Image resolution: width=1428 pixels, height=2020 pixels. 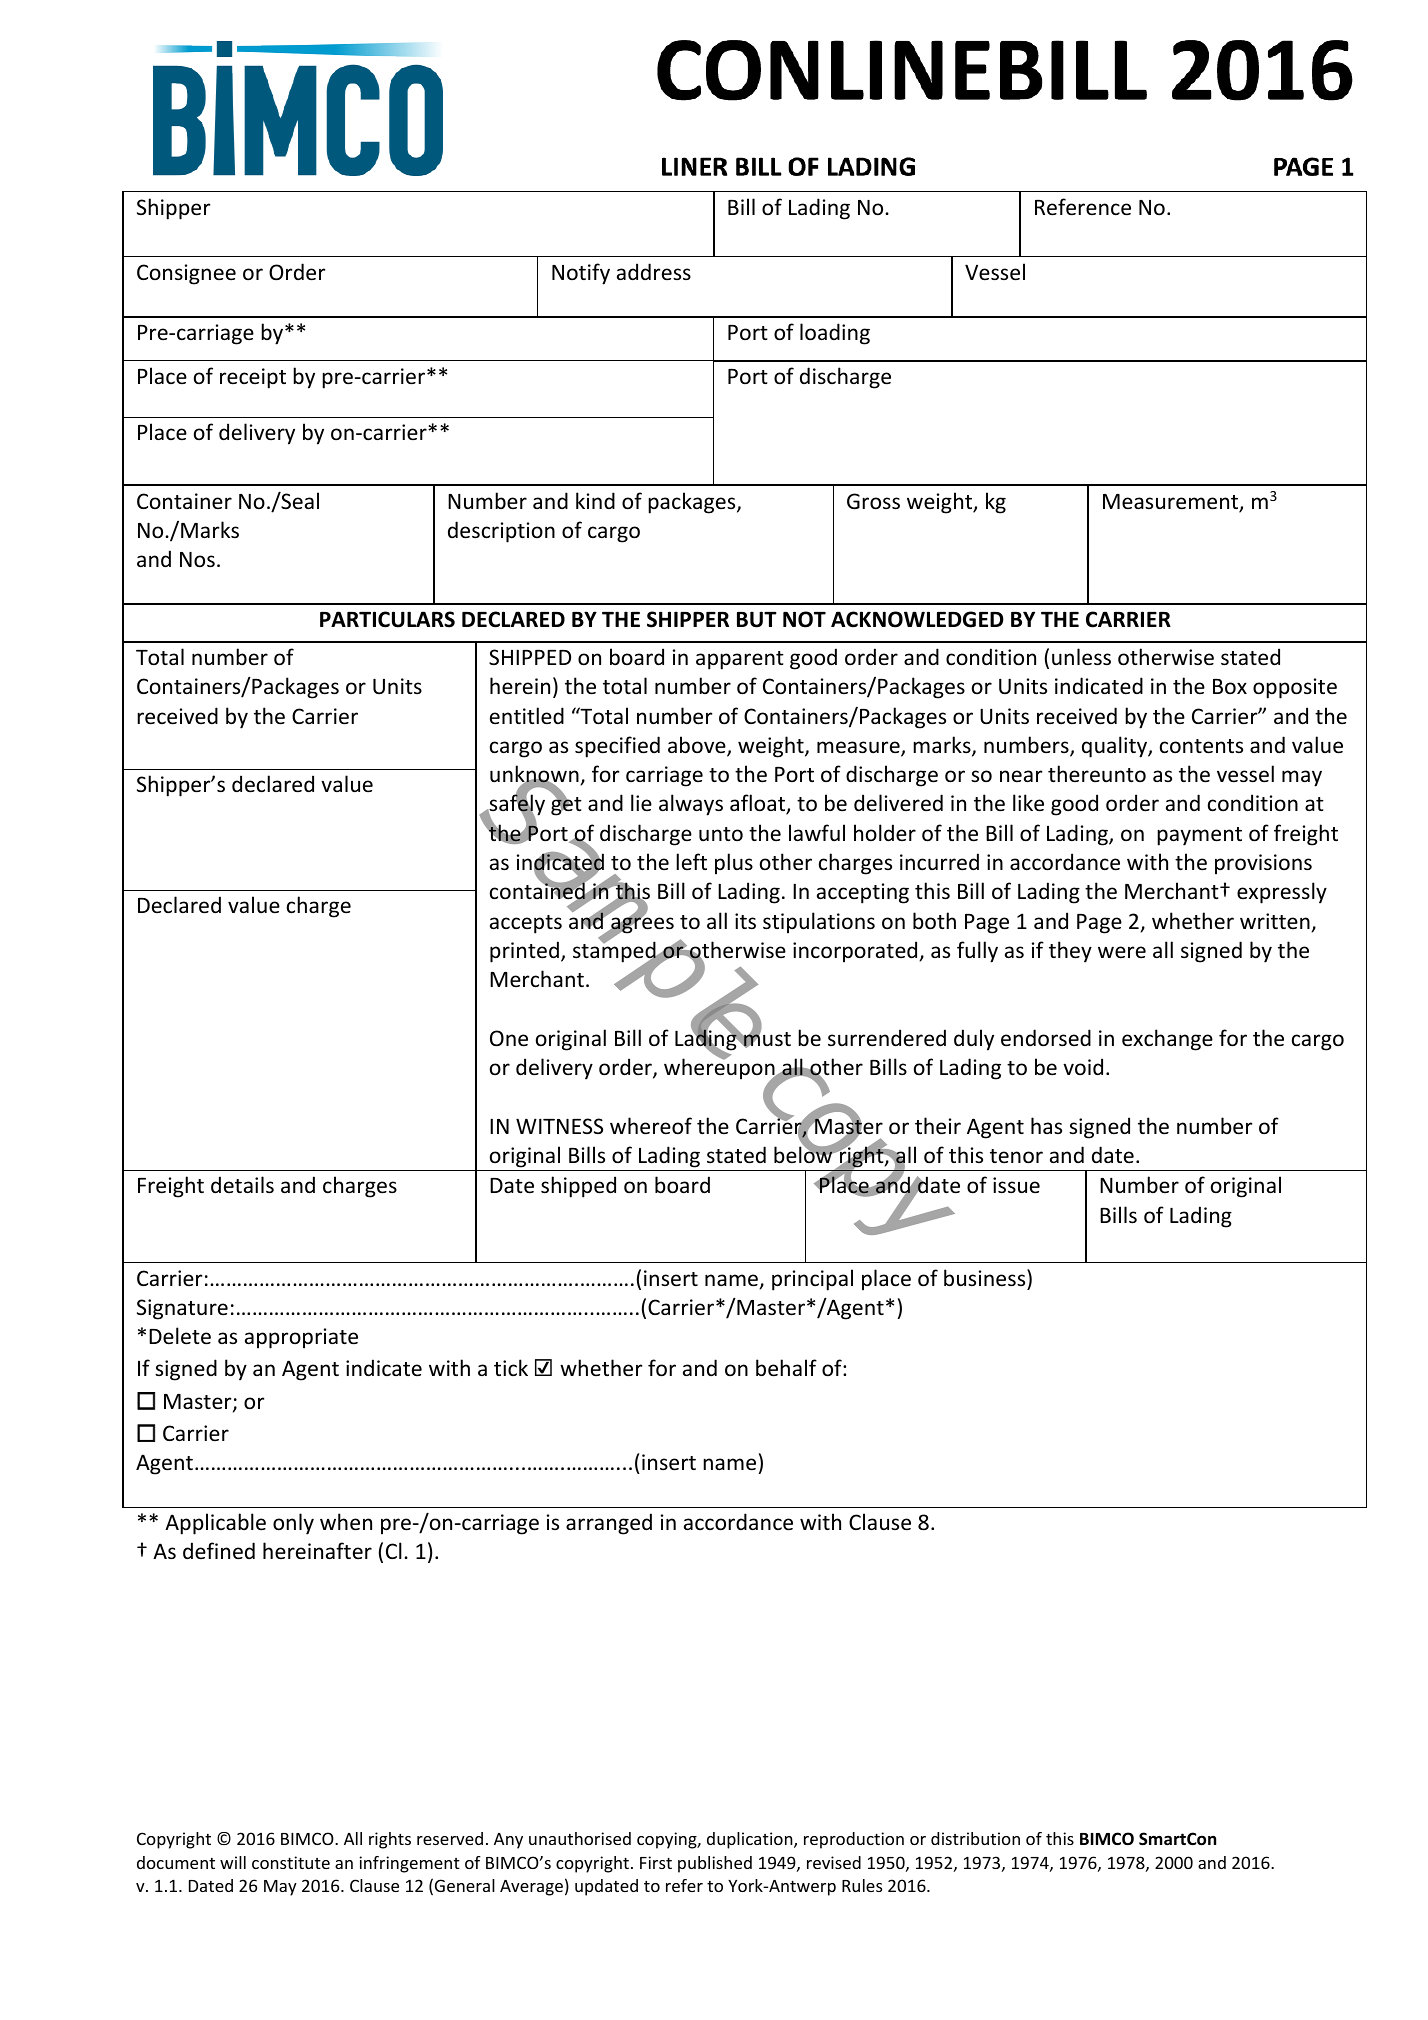 What do you see at coordinates (873, 501) in the screenshot?
I see `Gross` at bounding box center [873, 501].
